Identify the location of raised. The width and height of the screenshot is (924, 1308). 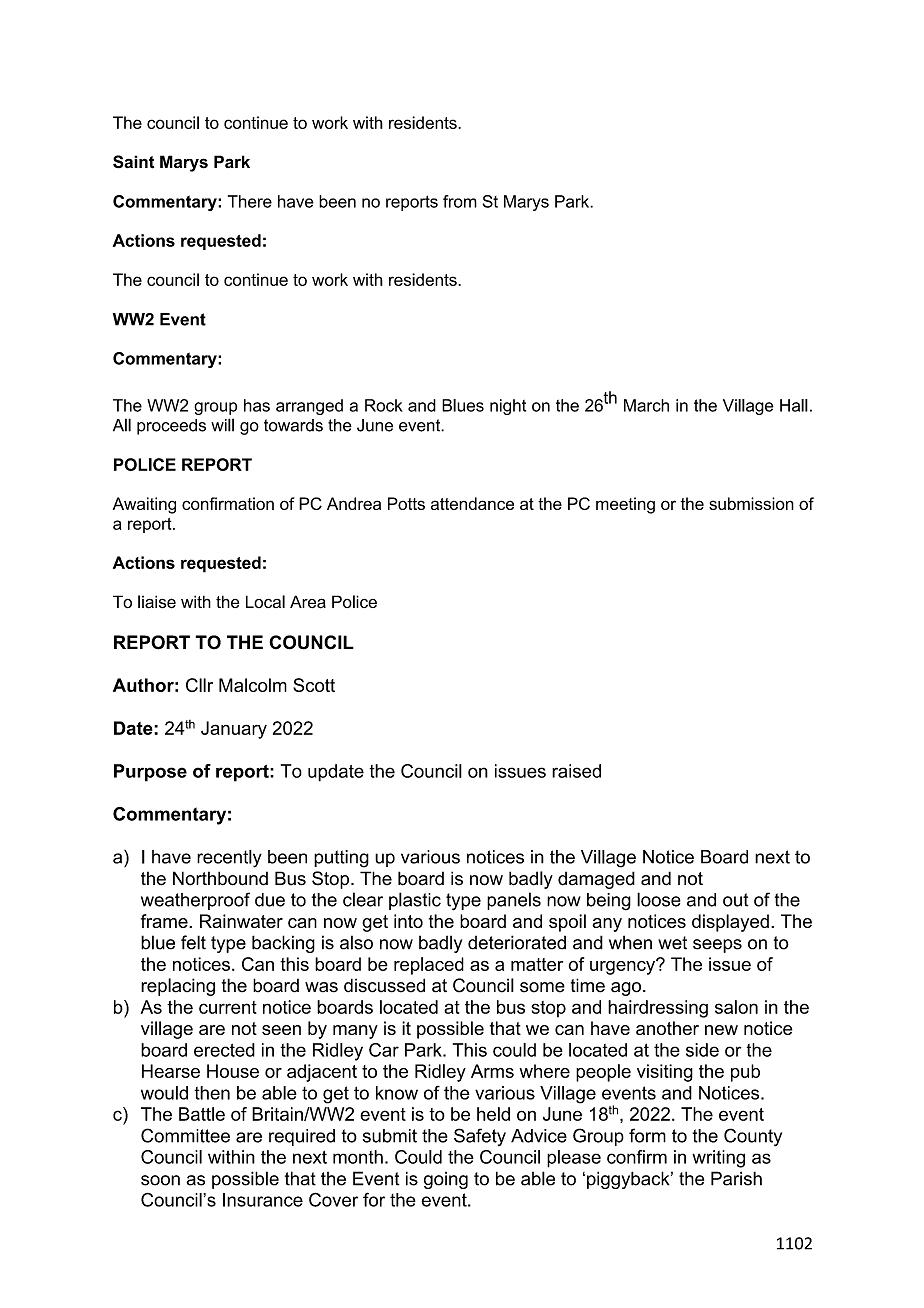
(576, 771).
